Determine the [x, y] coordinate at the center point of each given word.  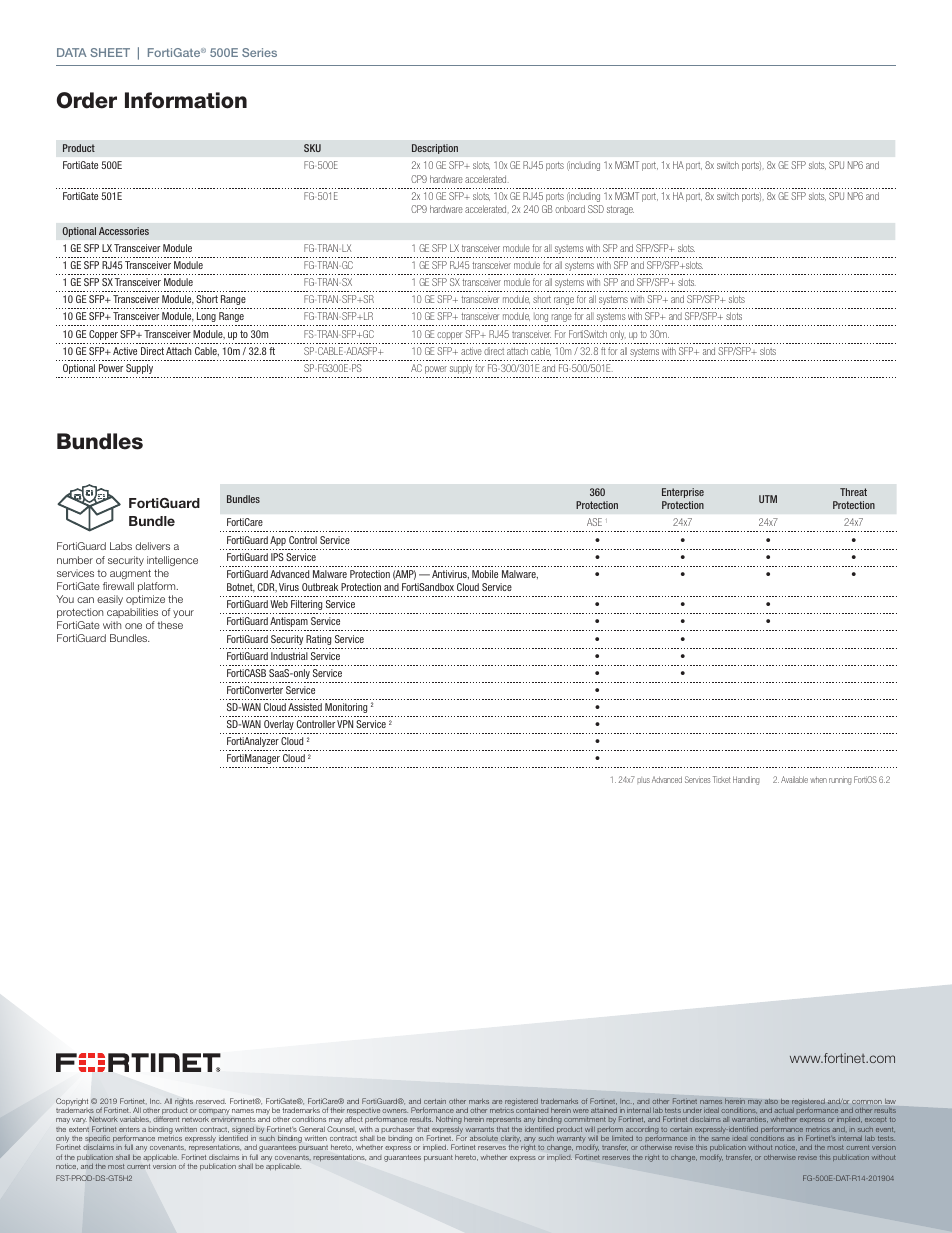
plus [643, 780]
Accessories [124, 231]
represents [504, 1120]
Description [435, 149]
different [166, 1119]
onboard [570, 209]
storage [620, 210]
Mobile [485, 574]
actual [784, 1110]
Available [794, 779]
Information [186, 100]
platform [158, 587]
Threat [853, 492]
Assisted [305, 707]
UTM [768, 499]
